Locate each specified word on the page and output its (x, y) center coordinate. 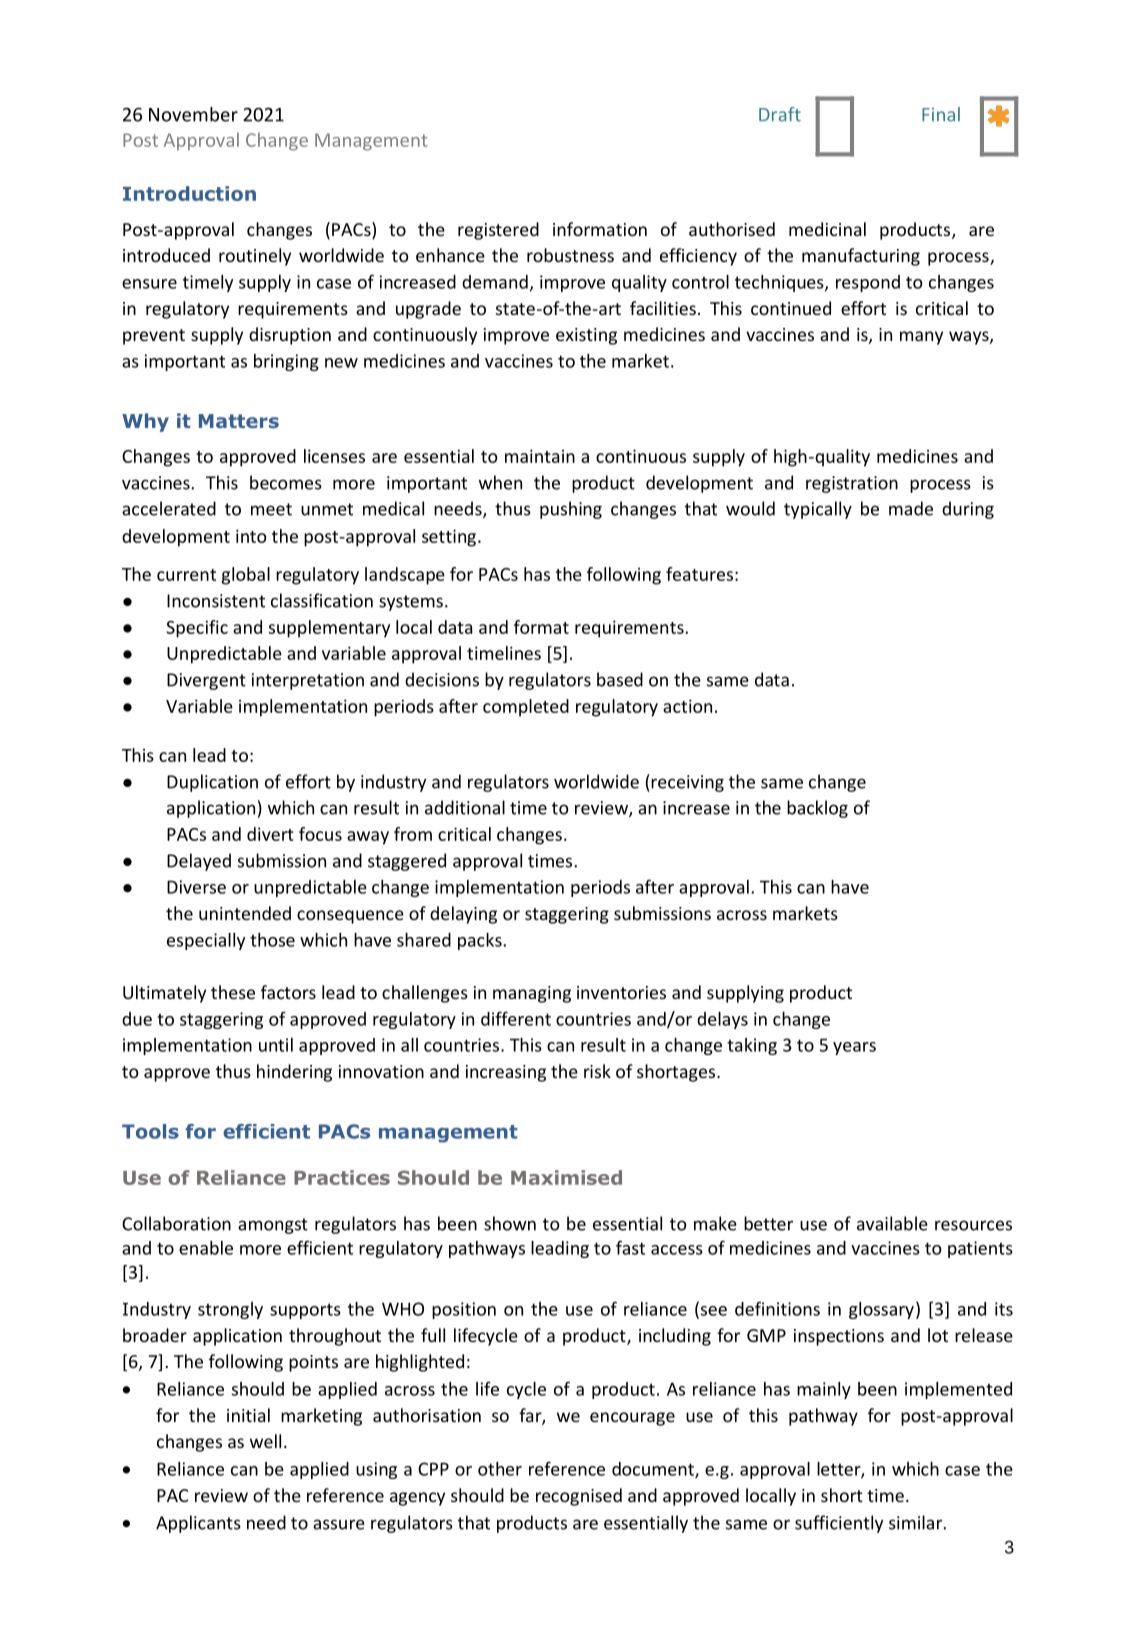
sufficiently (839, 1524)
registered (498, 231)
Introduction (189, 193)
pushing (571, 510)
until (276, 1045)
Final (941, 114)
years (854, 1048)
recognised (579, 1497)
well (265, 1441)
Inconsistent (216, 601)
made (911, 508)
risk (597, 1071)
